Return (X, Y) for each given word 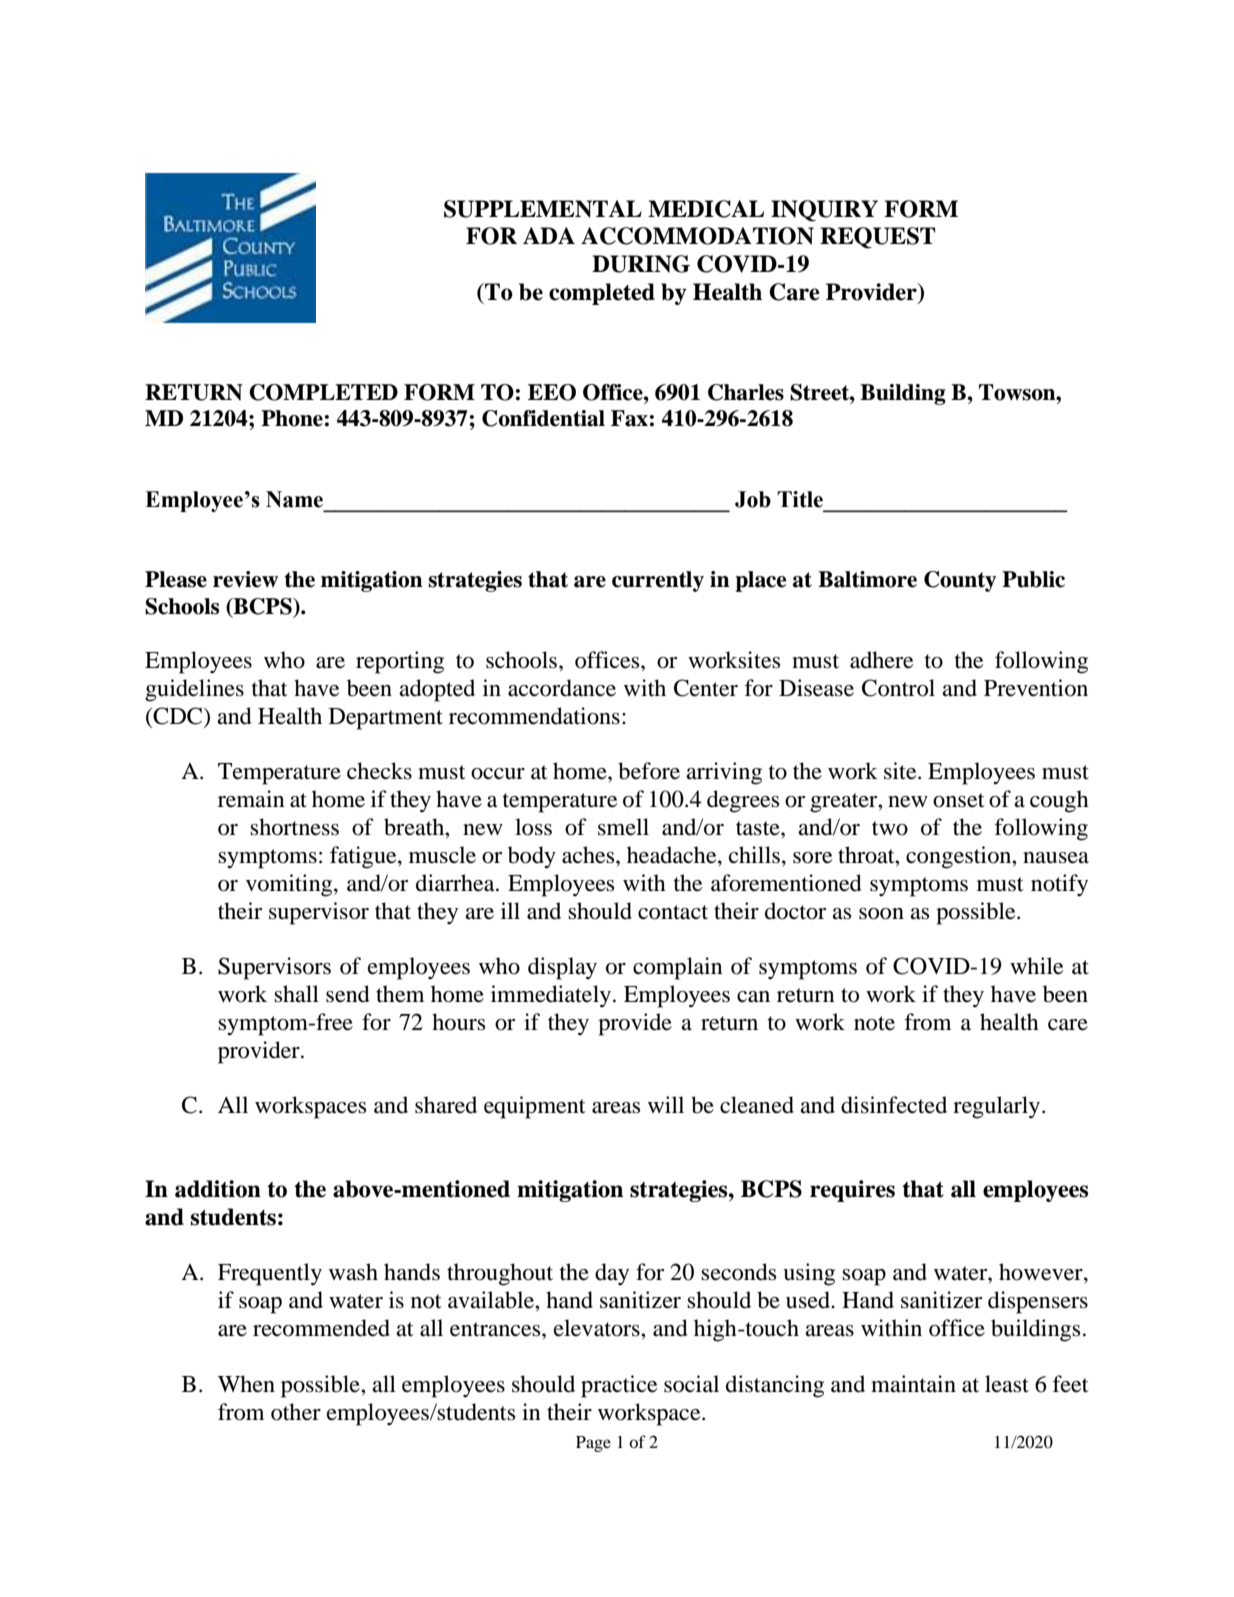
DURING (641, 264)
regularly (998, 1107)
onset (959, 800)
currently (658, 581)
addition (218, 1189)
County (960, 581)
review (245, 579)
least (1007, 1384)
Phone (292, 418)
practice (619, 1386)
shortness (294, 827)
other (296, 1412)
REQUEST (877, 238)
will (666, 1104)
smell (623, 827)
